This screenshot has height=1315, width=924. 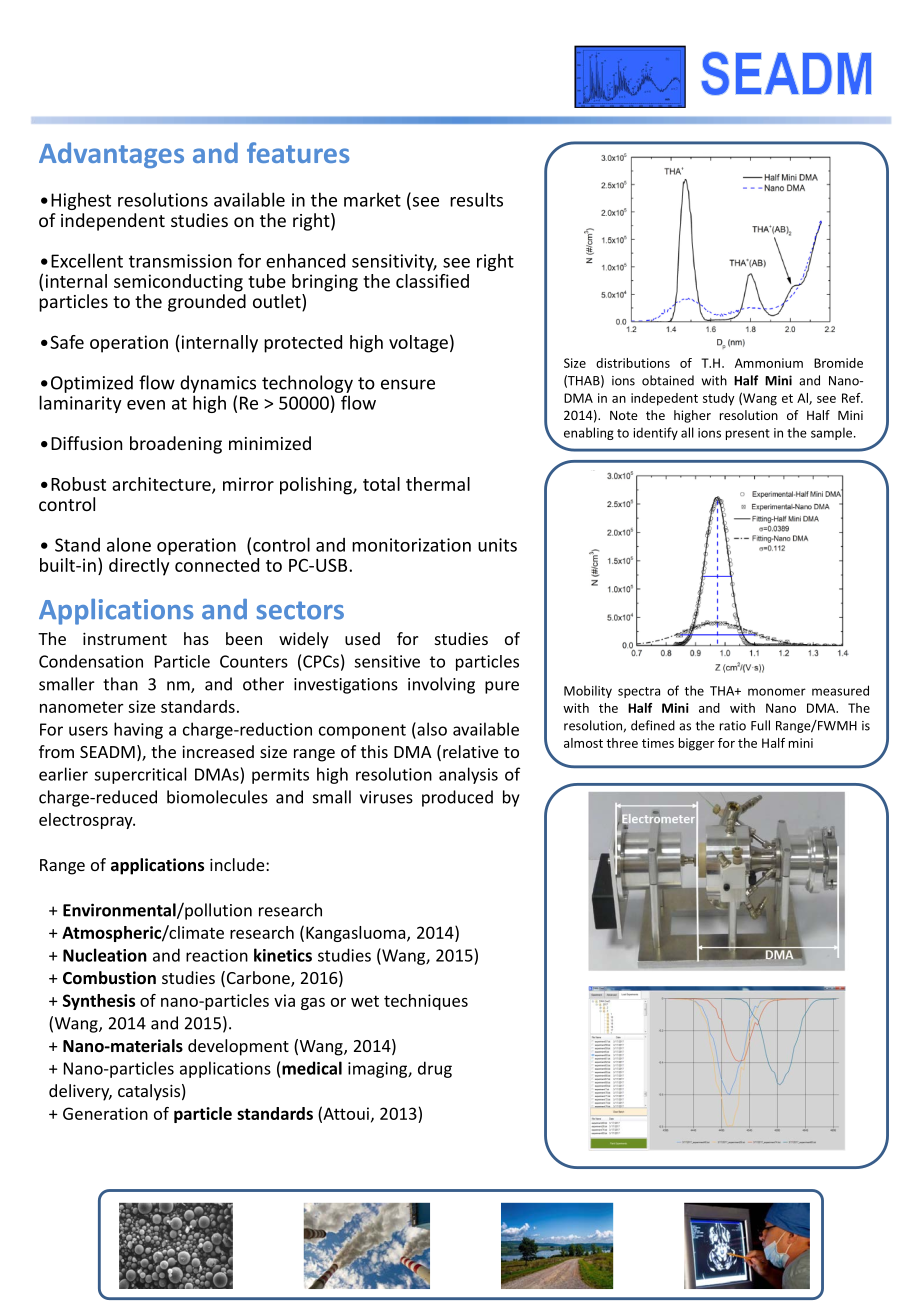 I want to click on sensitive, so click(x=387, y=661).
